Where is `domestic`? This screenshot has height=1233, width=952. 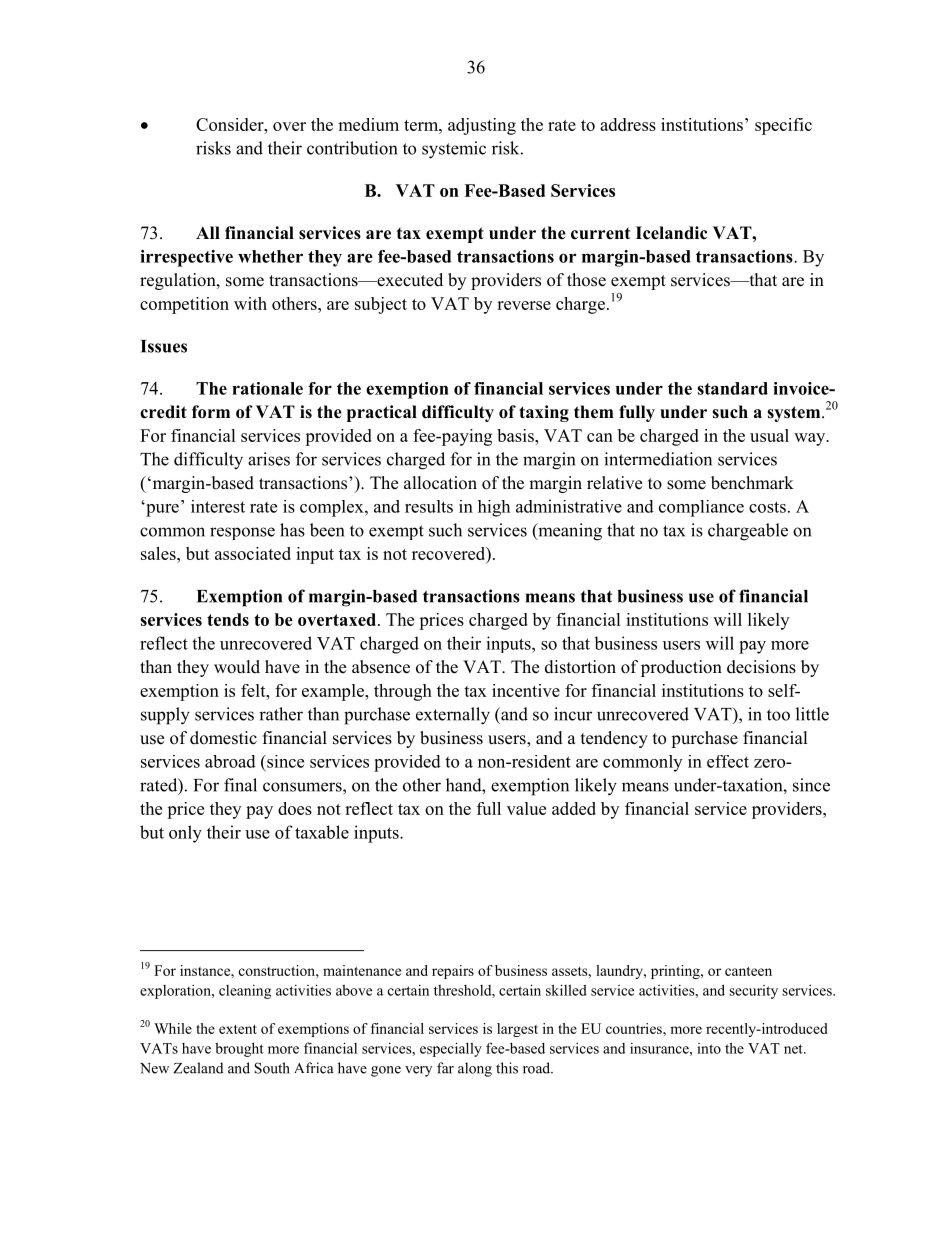 domestic is located at coordinates (223, 738).
